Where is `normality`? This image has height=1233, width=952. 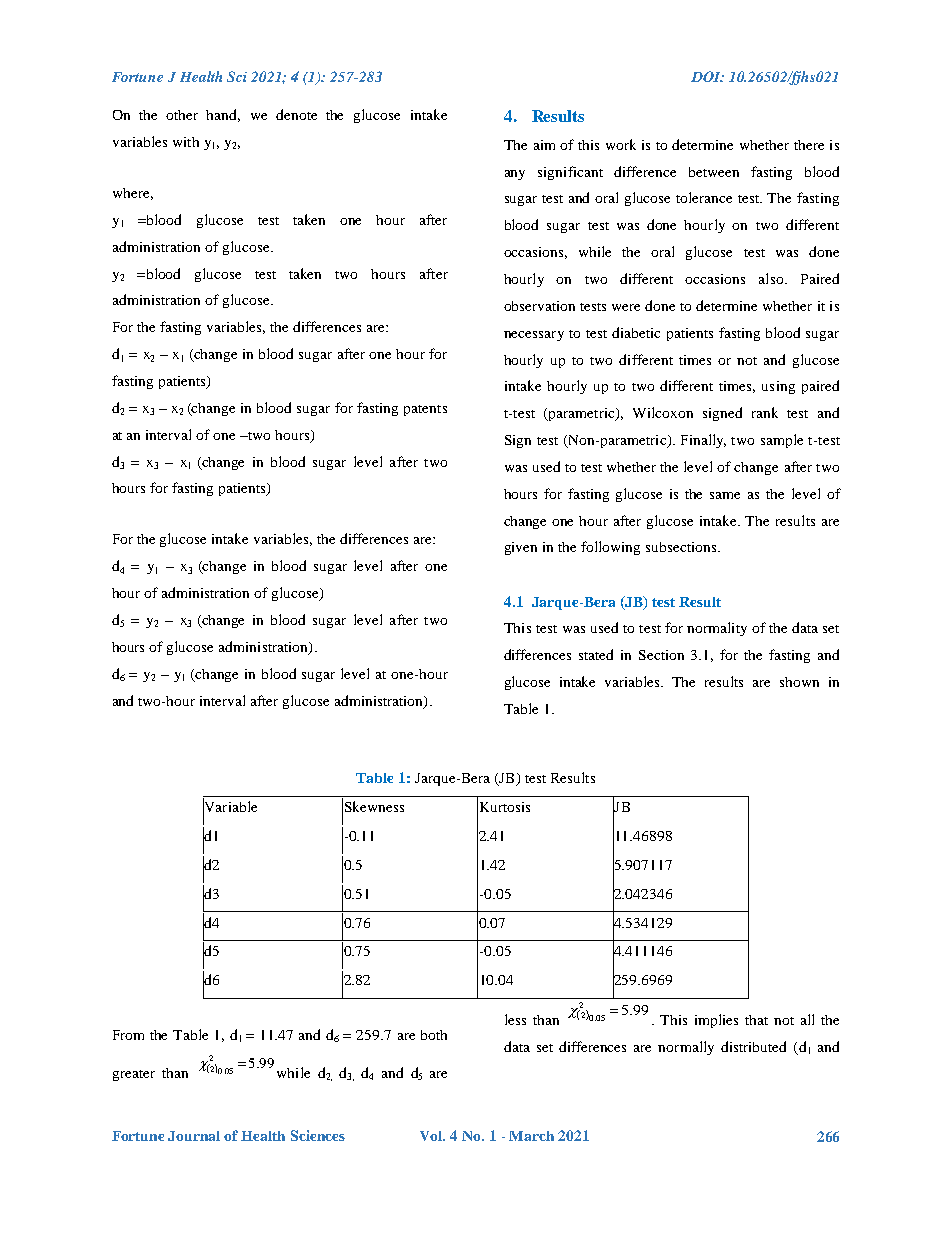
normality is located at coordinates (717, 629).
